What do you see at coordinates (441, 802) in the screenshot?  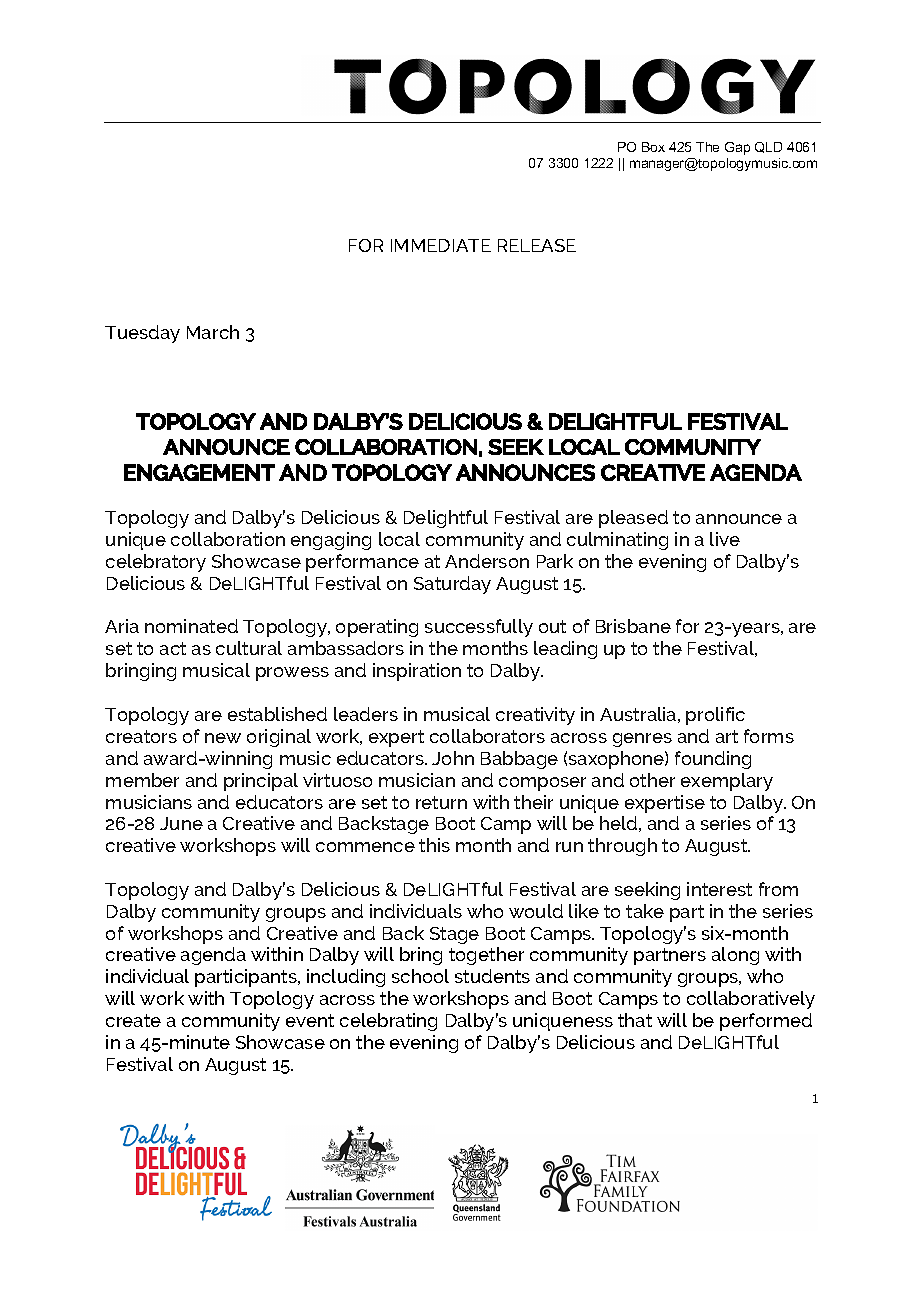 I see `return` at bounding box center [441, 802].
